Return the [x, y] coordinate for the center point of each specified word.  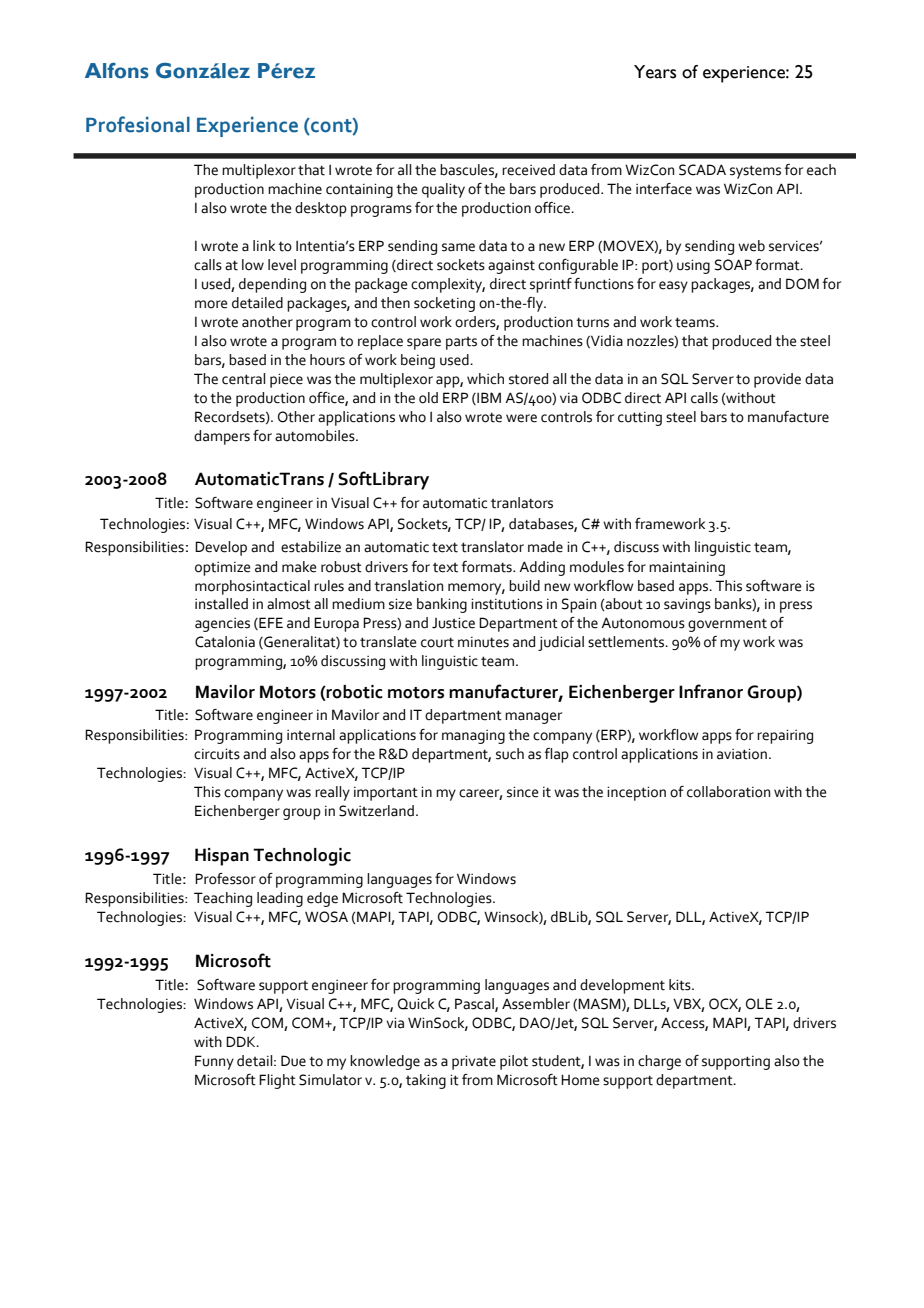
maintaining [687, 569]
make [299, 567]
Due [293, 1061]
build [524, 586]
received [528, 170]
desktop [321, 209]
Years [655, 72]
